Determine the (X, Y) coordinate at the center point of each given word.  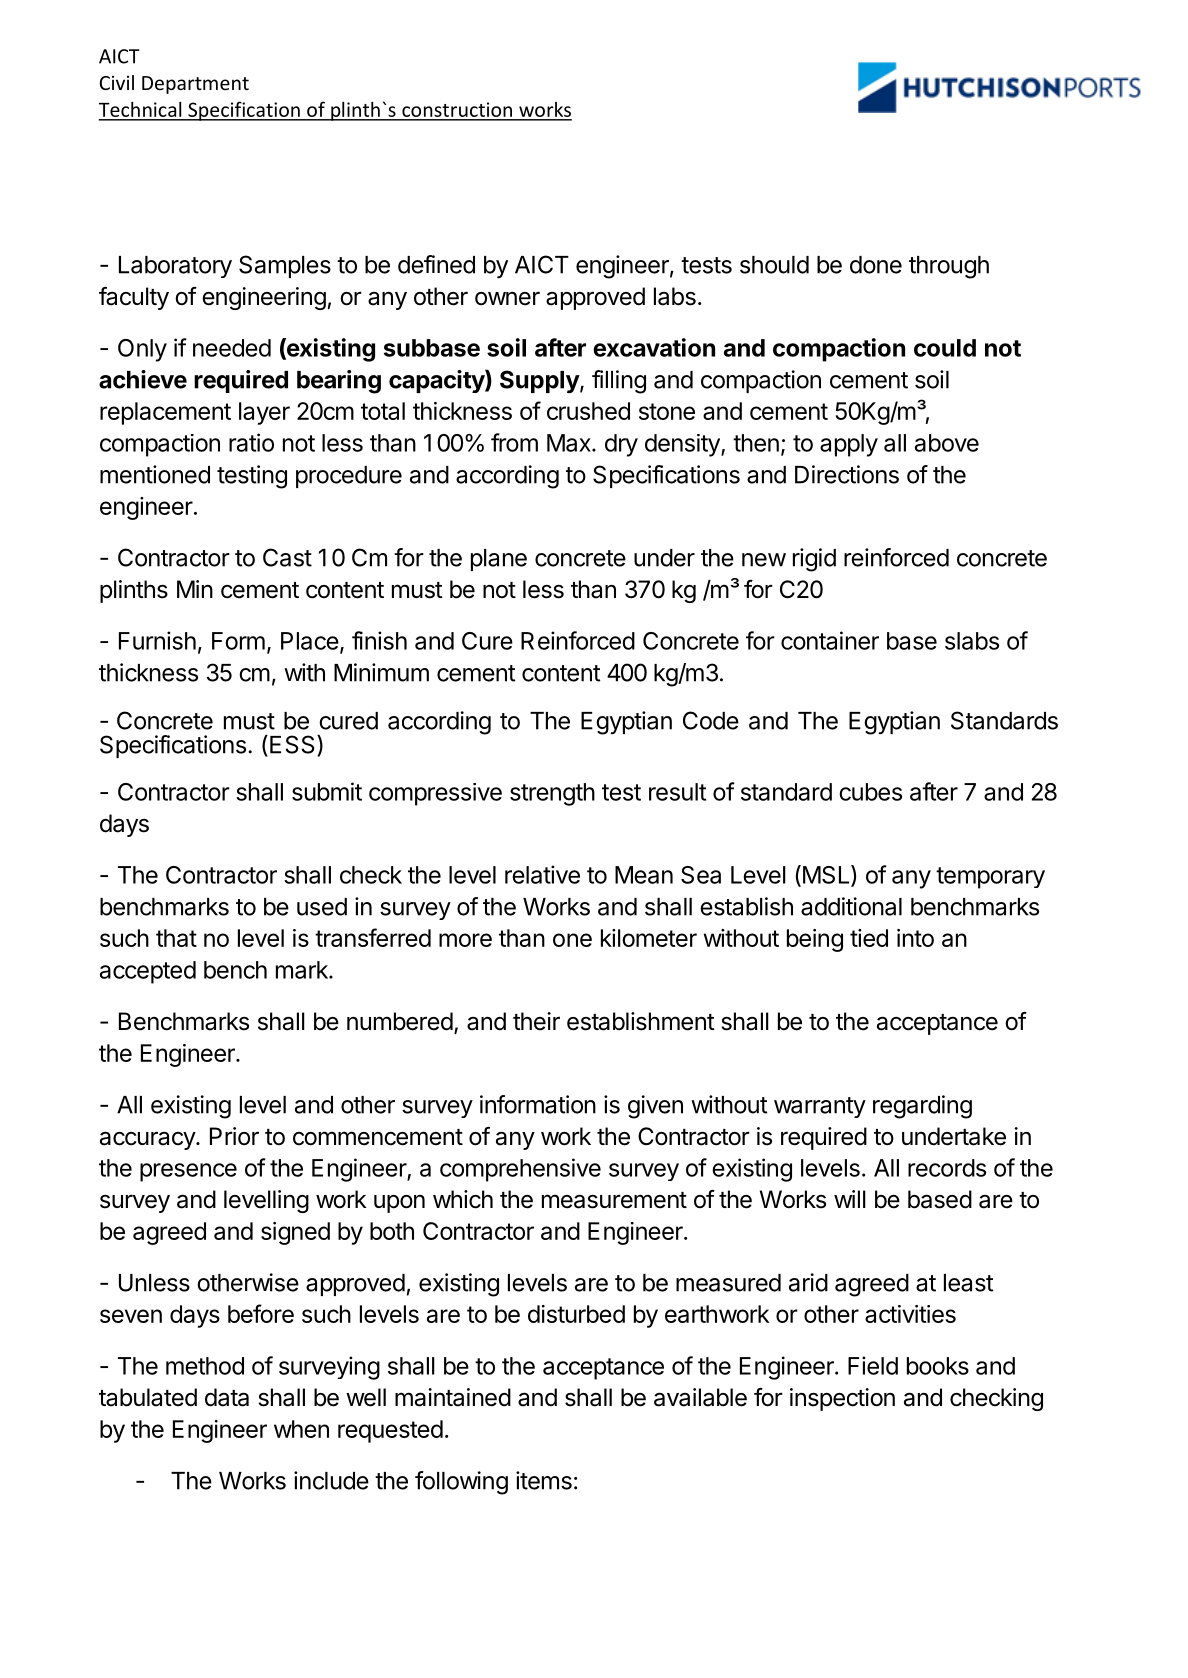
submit (327, 791)
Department (195, 85)
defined (436, 264)
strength (552, 794)
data (227, 1397)
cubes (870, 792)
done (876, 265)
